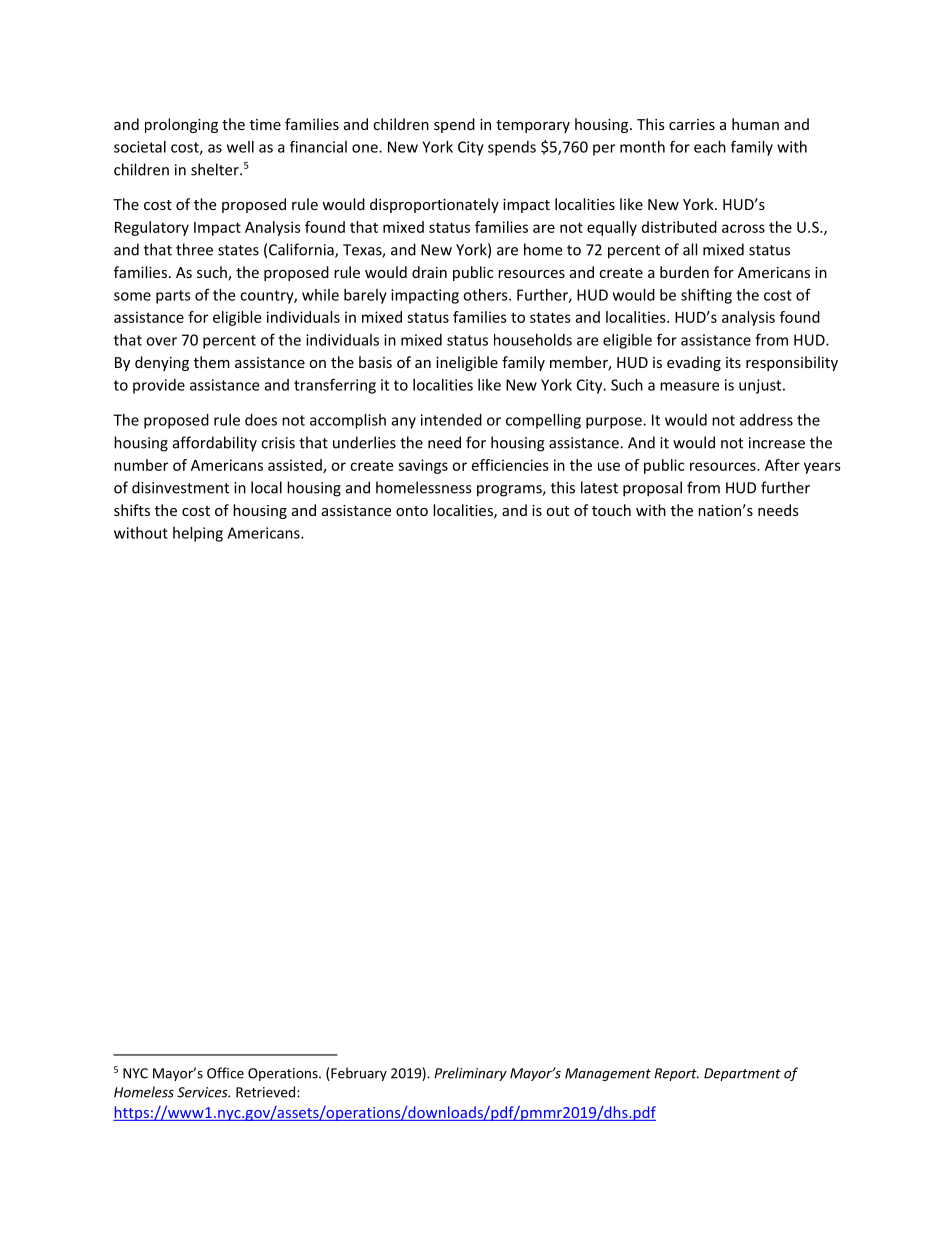  I want to click on efficiencies, so click(510, 465).
